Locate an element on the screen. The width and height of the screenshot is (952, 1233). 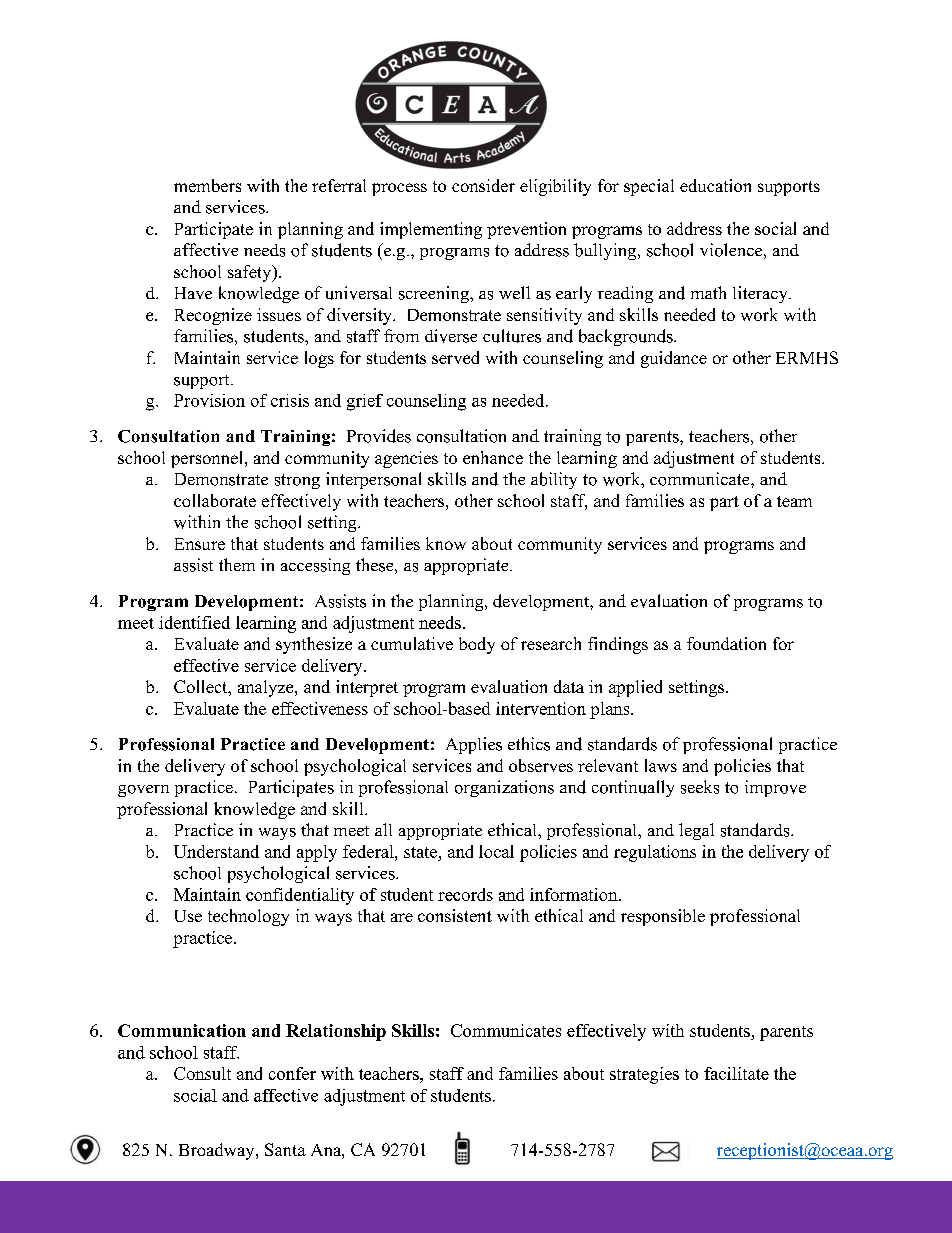
body is located at coordinates (477, 645).
